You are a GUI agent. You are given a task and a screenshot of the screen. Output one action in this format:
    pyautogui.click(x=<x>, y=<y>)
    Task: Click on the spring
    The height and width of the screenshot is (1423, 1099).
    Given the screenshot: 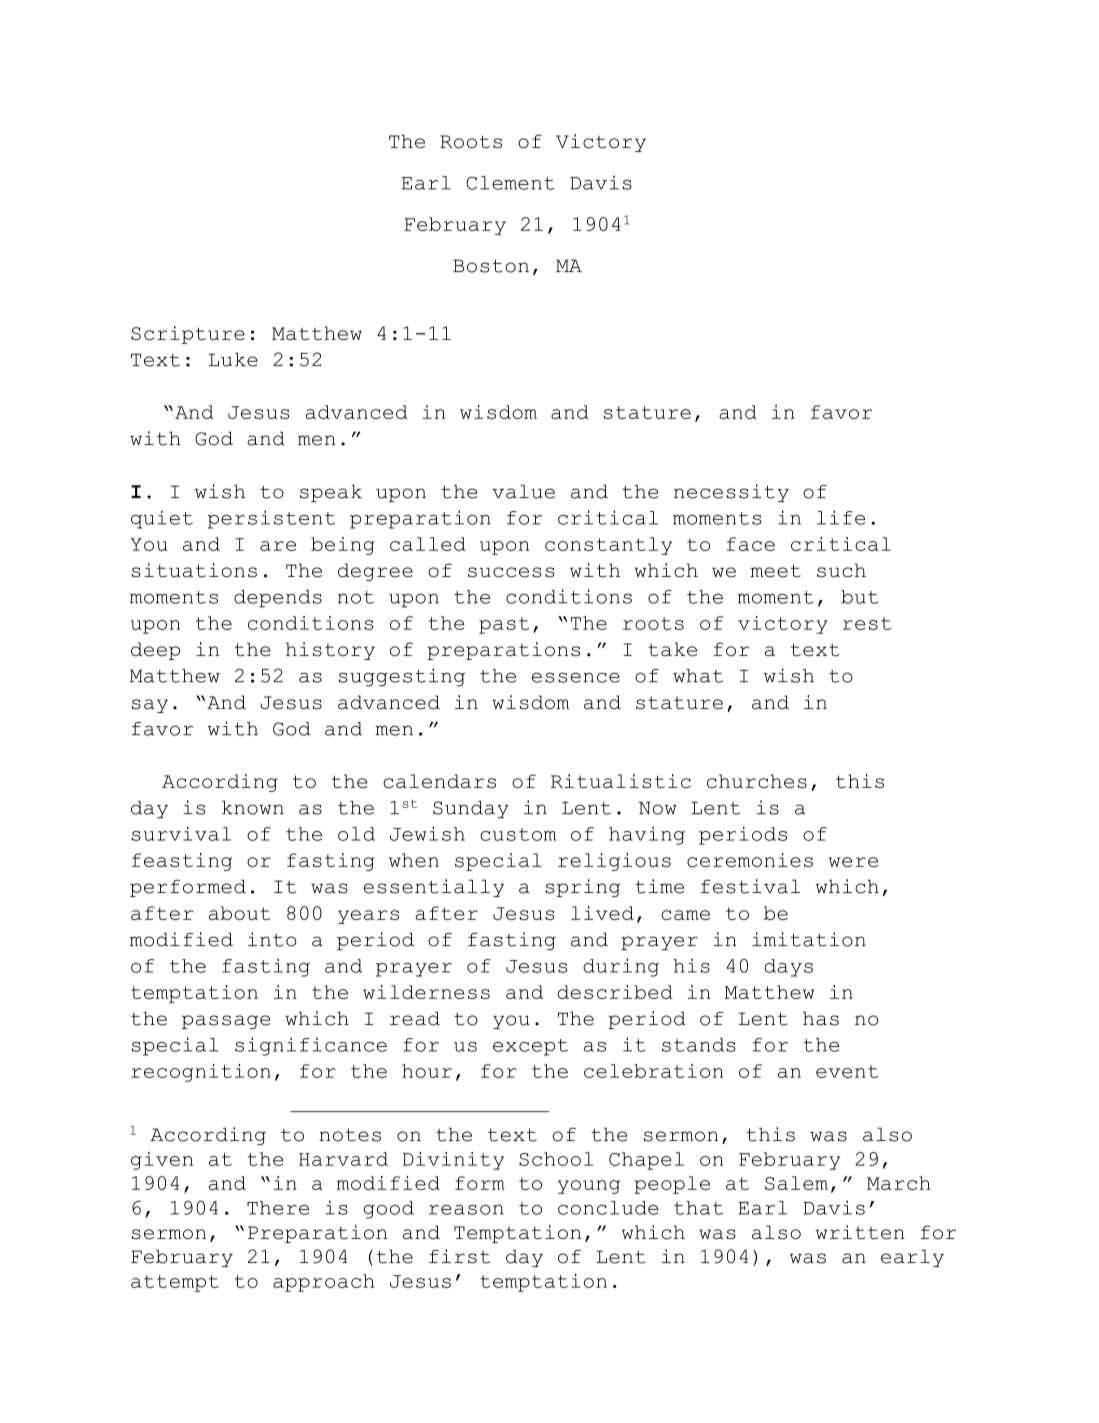 What is the action you would take?
    pyautogui.click(x=582, y=888)
